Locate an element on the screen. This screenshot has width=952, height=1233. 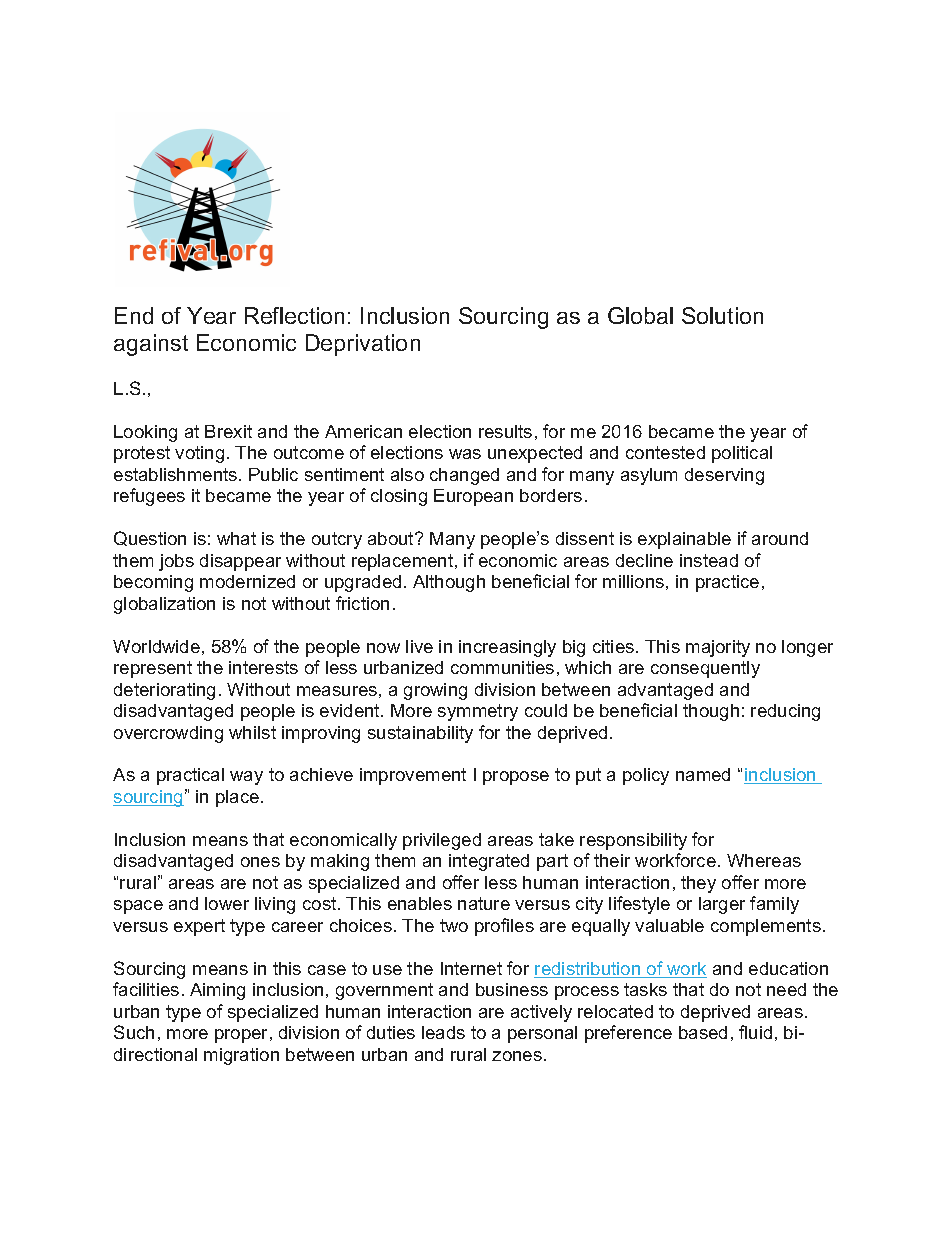
leads is located at coordinates (443, 1032).
